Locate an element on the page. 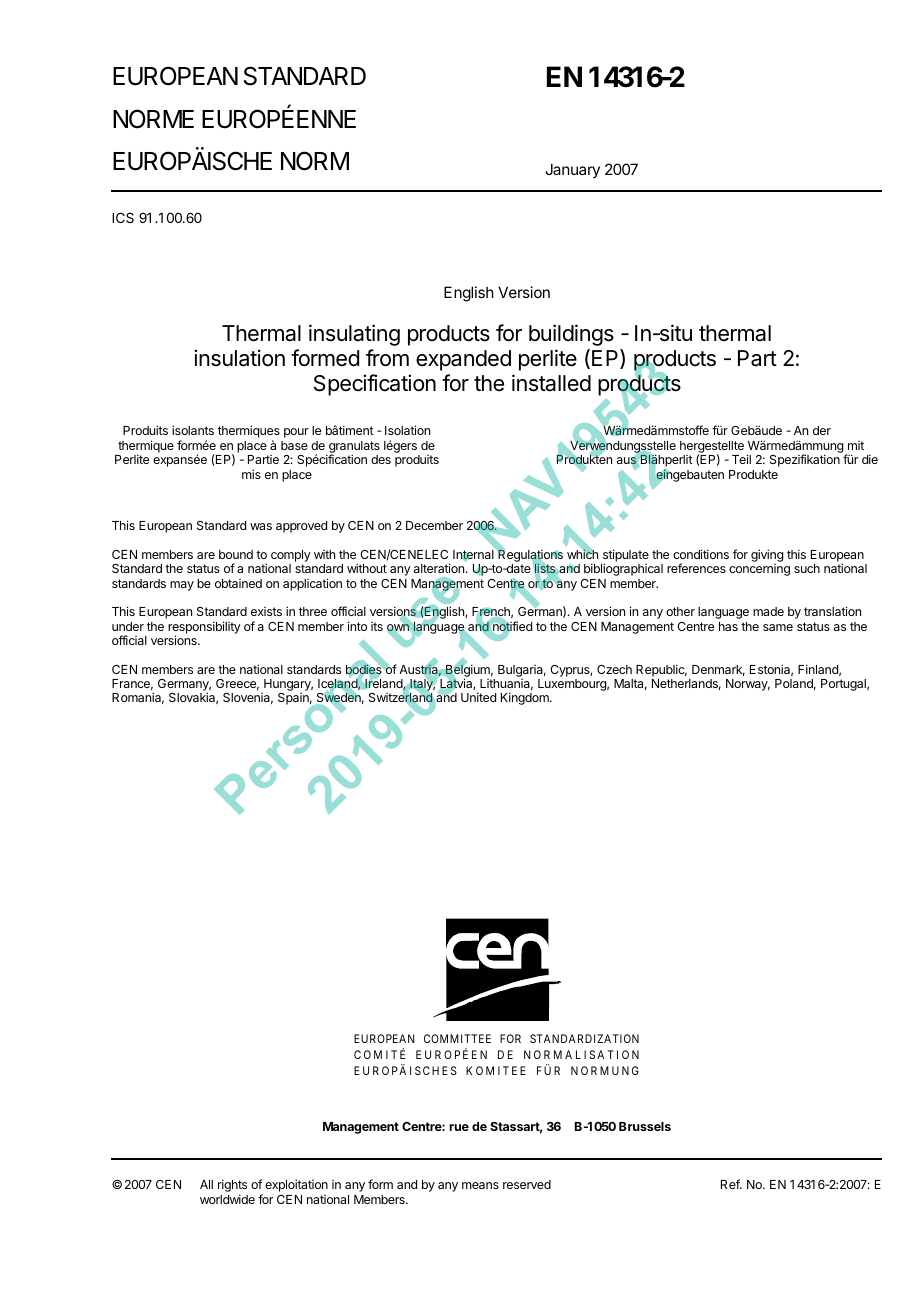 Image resolution: width=924 pixels, height=1308 pixels. rights is located at coordinates (232, 1187).
